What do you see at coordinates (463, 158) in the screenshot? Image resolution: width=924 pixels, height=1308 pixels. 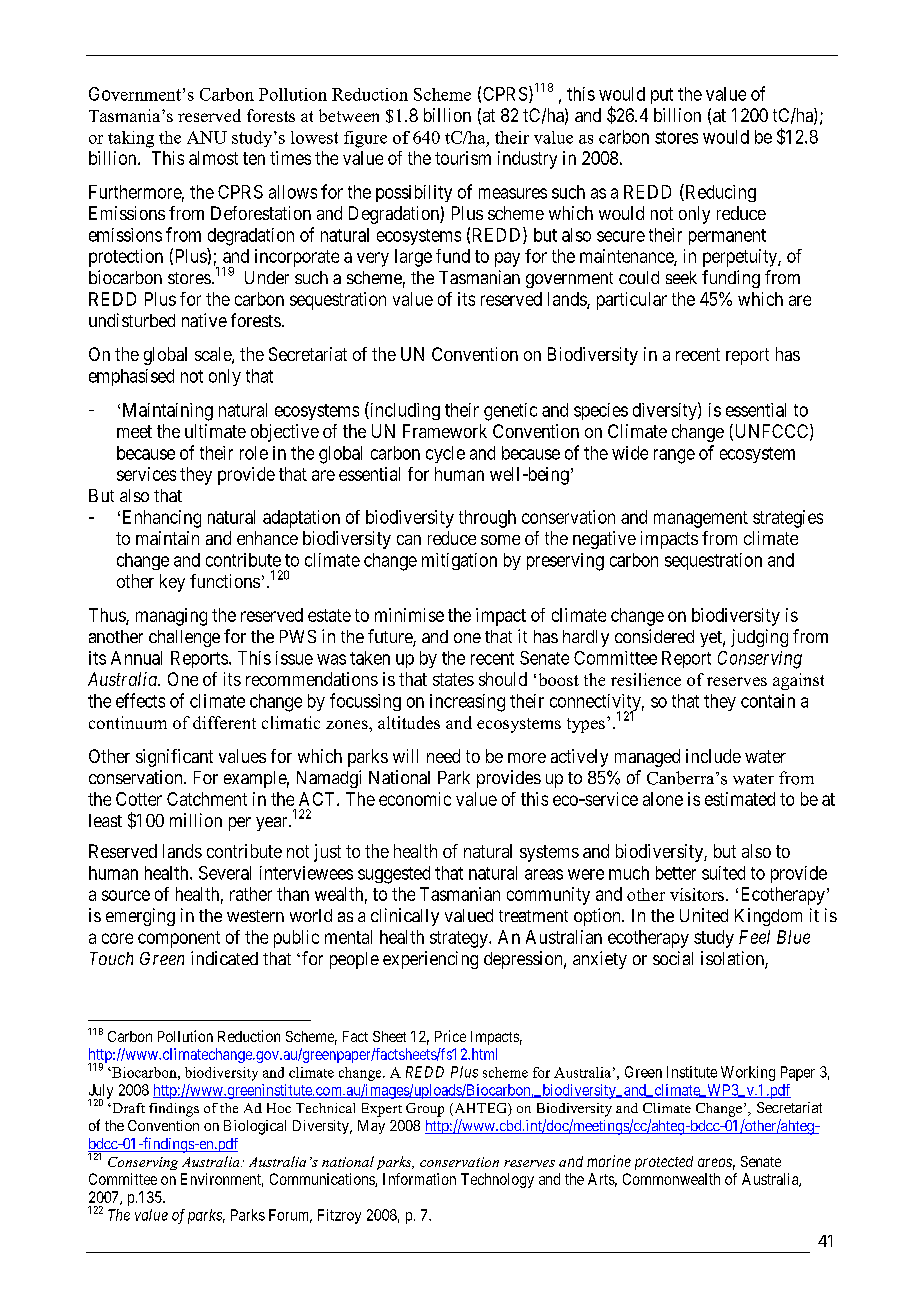 I see `tourism` at bounding box center [463, 158].
